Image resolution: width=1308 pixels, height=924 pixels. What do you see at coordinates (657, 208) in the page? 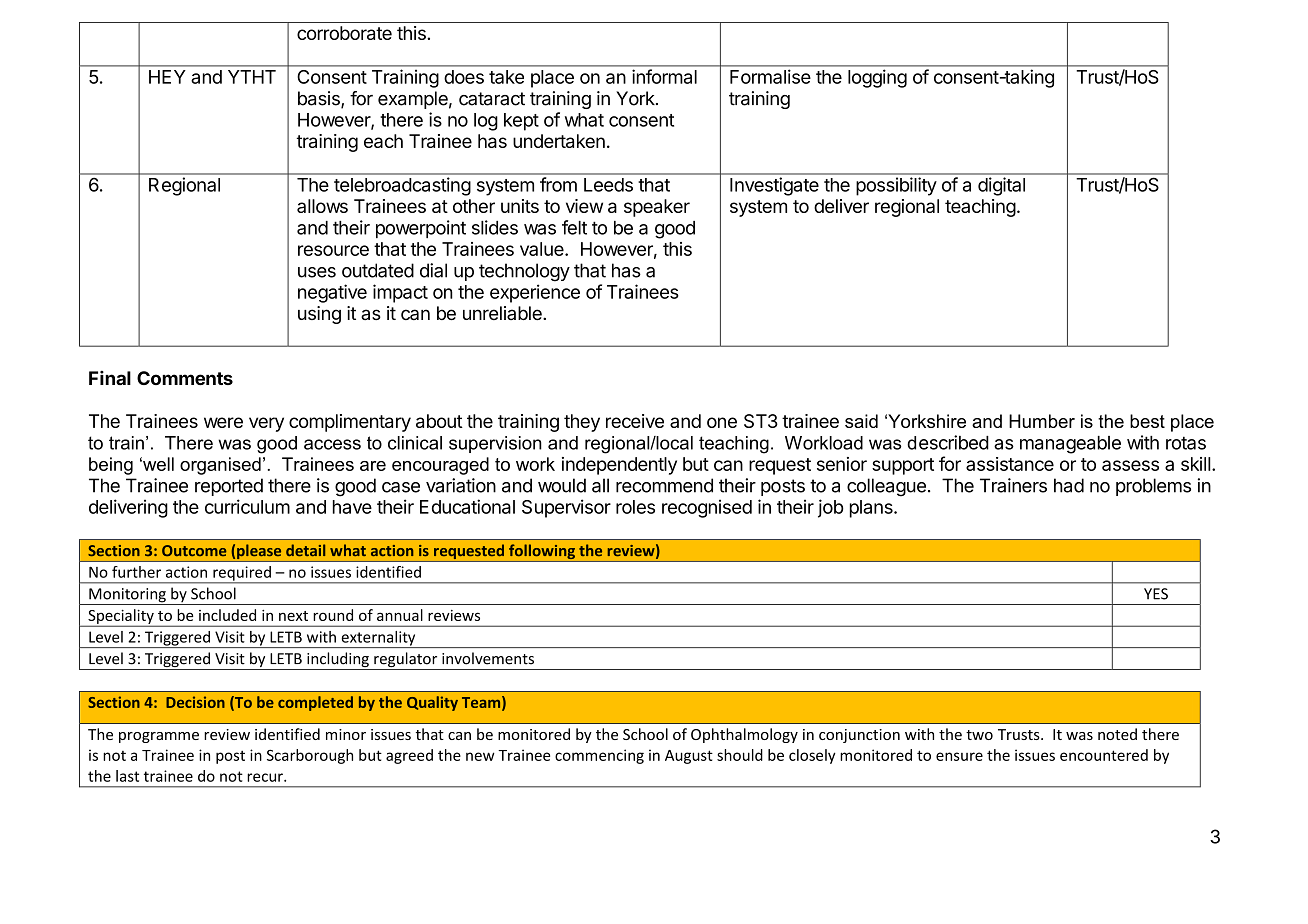
I see `speaker` at bounding box center [657, 208].
